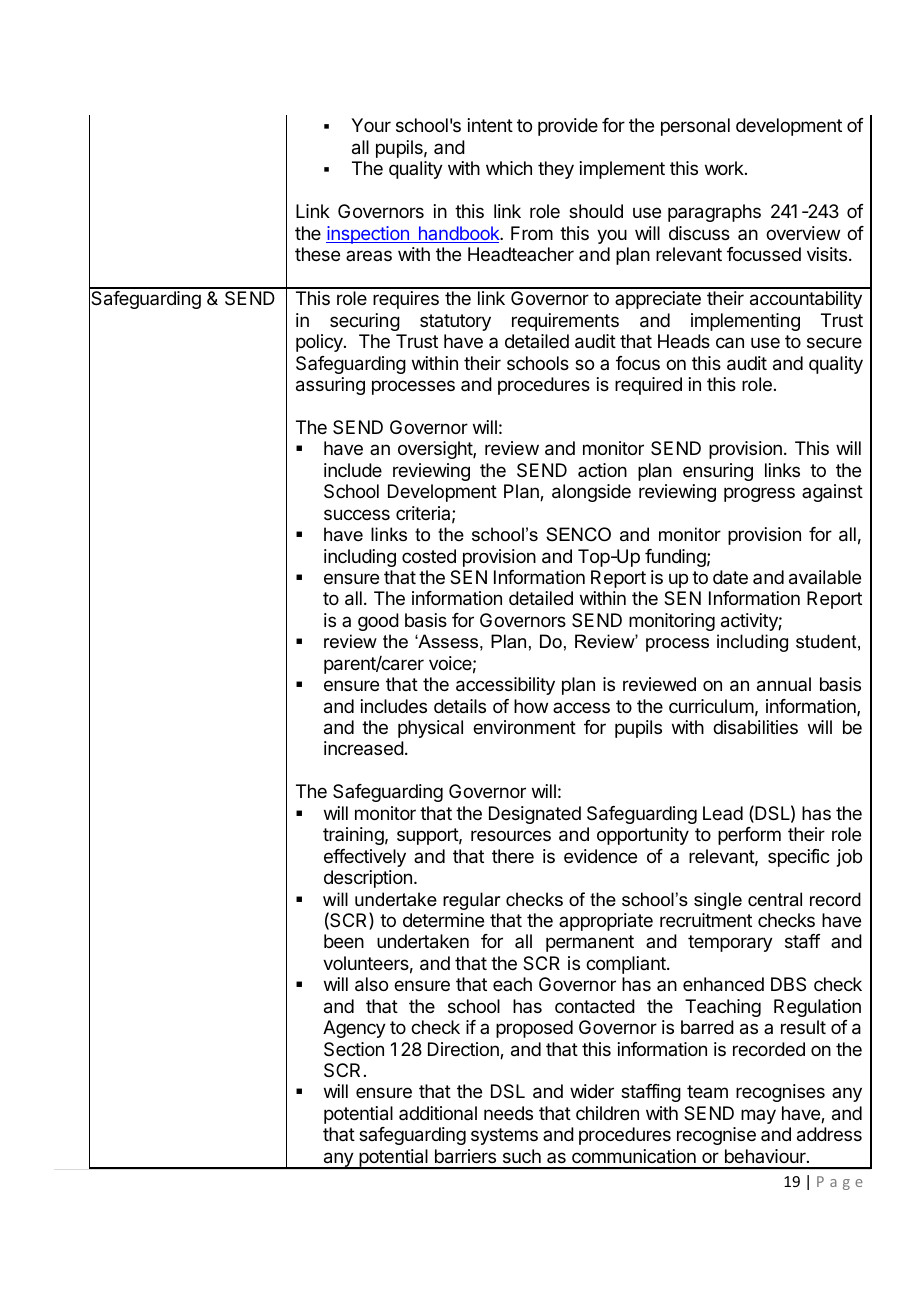 This screenshot has height=1307, width=924. Describe the element at coordinates (556, 170) in the screenshot. I see `they` at that location.
